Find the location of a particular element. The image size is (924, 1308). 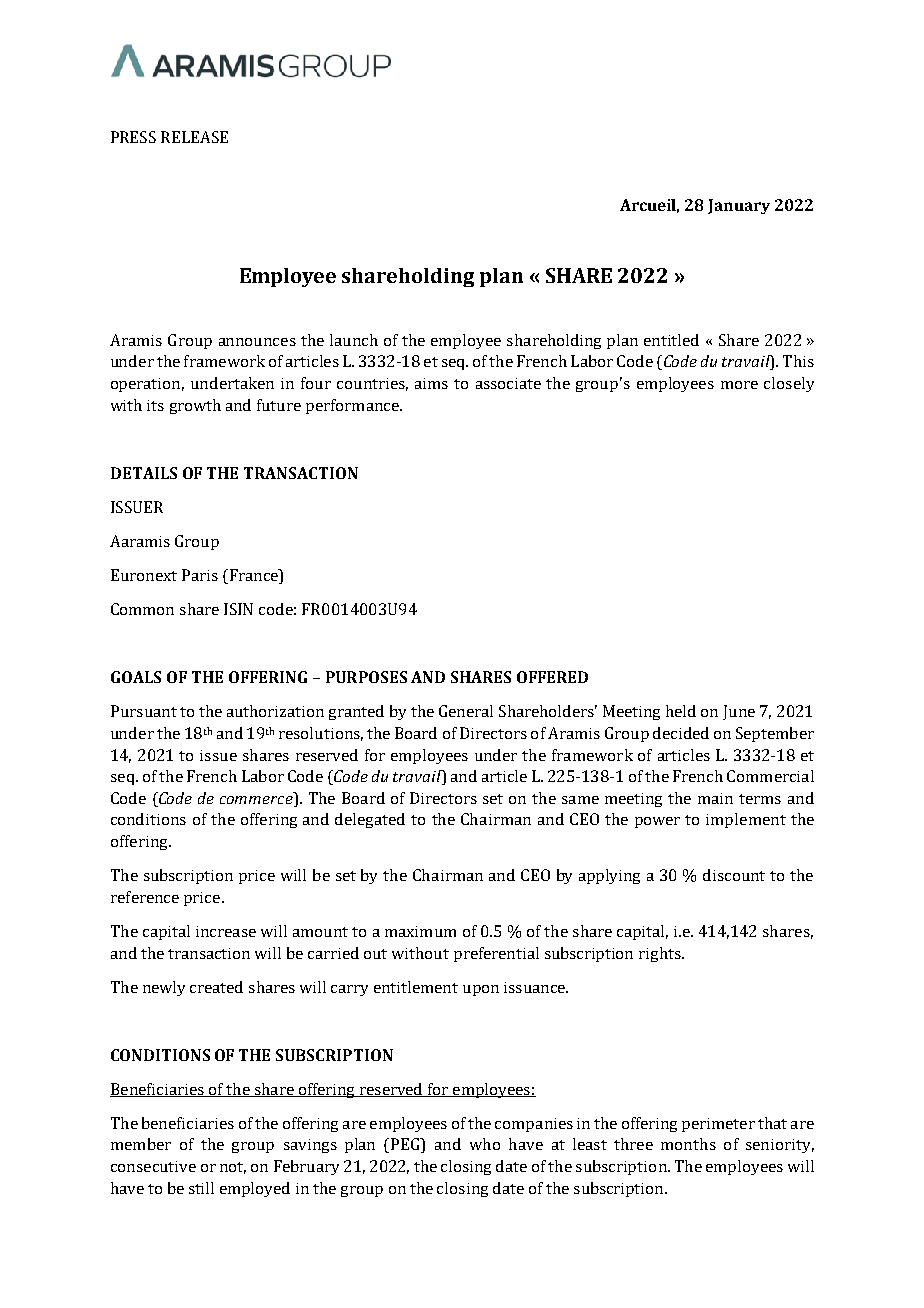

January is located at coordinates (739, 206).
